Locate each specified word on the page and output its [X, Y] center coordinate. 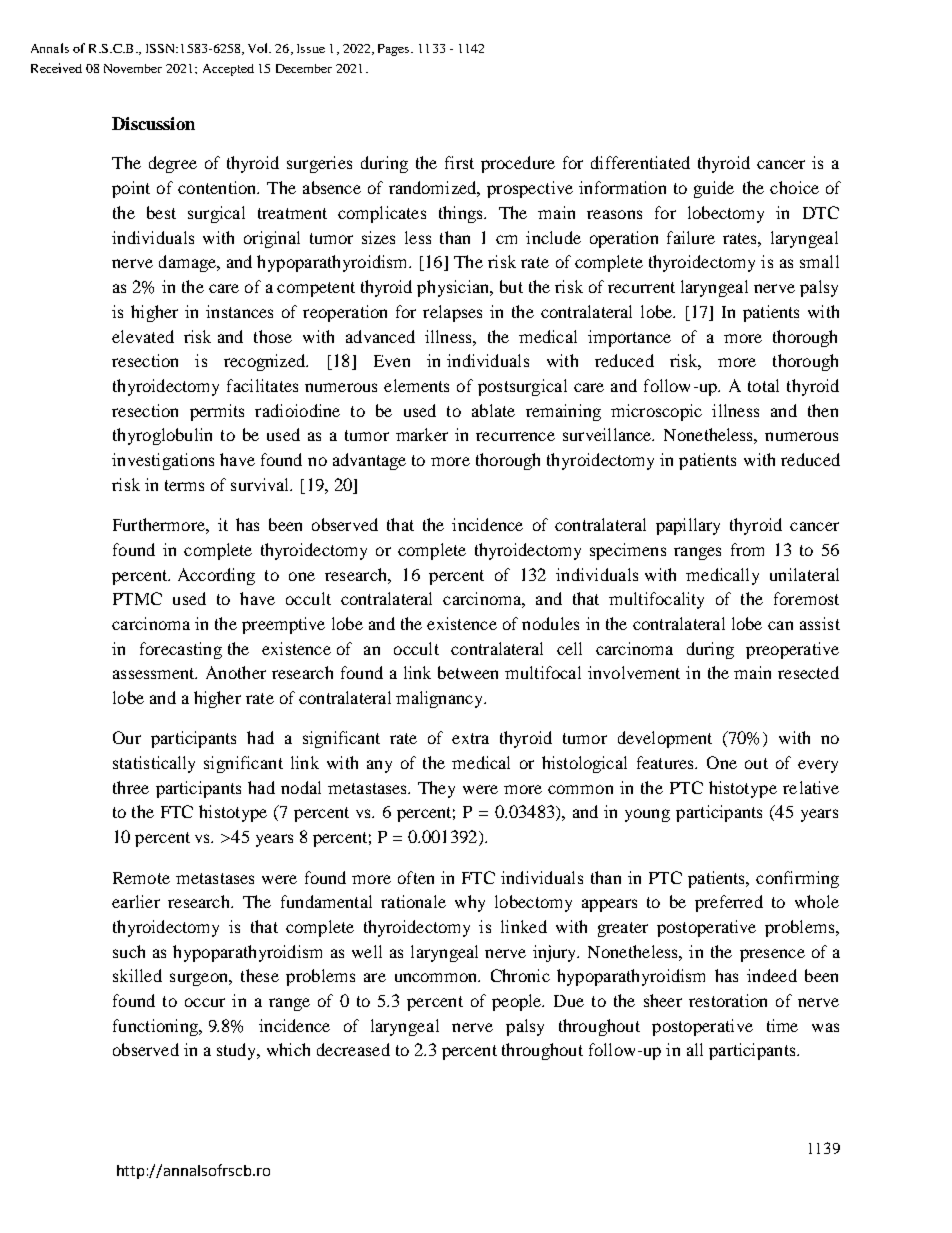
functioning [156, 1027]
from [747, 549]
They [436, 789]
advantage [369, 461]
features [666, 762]
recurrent [641, 287]
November [133, 68]
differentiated [640, 162]
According [216, 576]
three [131, 787]
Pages [395, 50]
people [518, 1002]
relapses [452, 313]
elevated [143, 336]
